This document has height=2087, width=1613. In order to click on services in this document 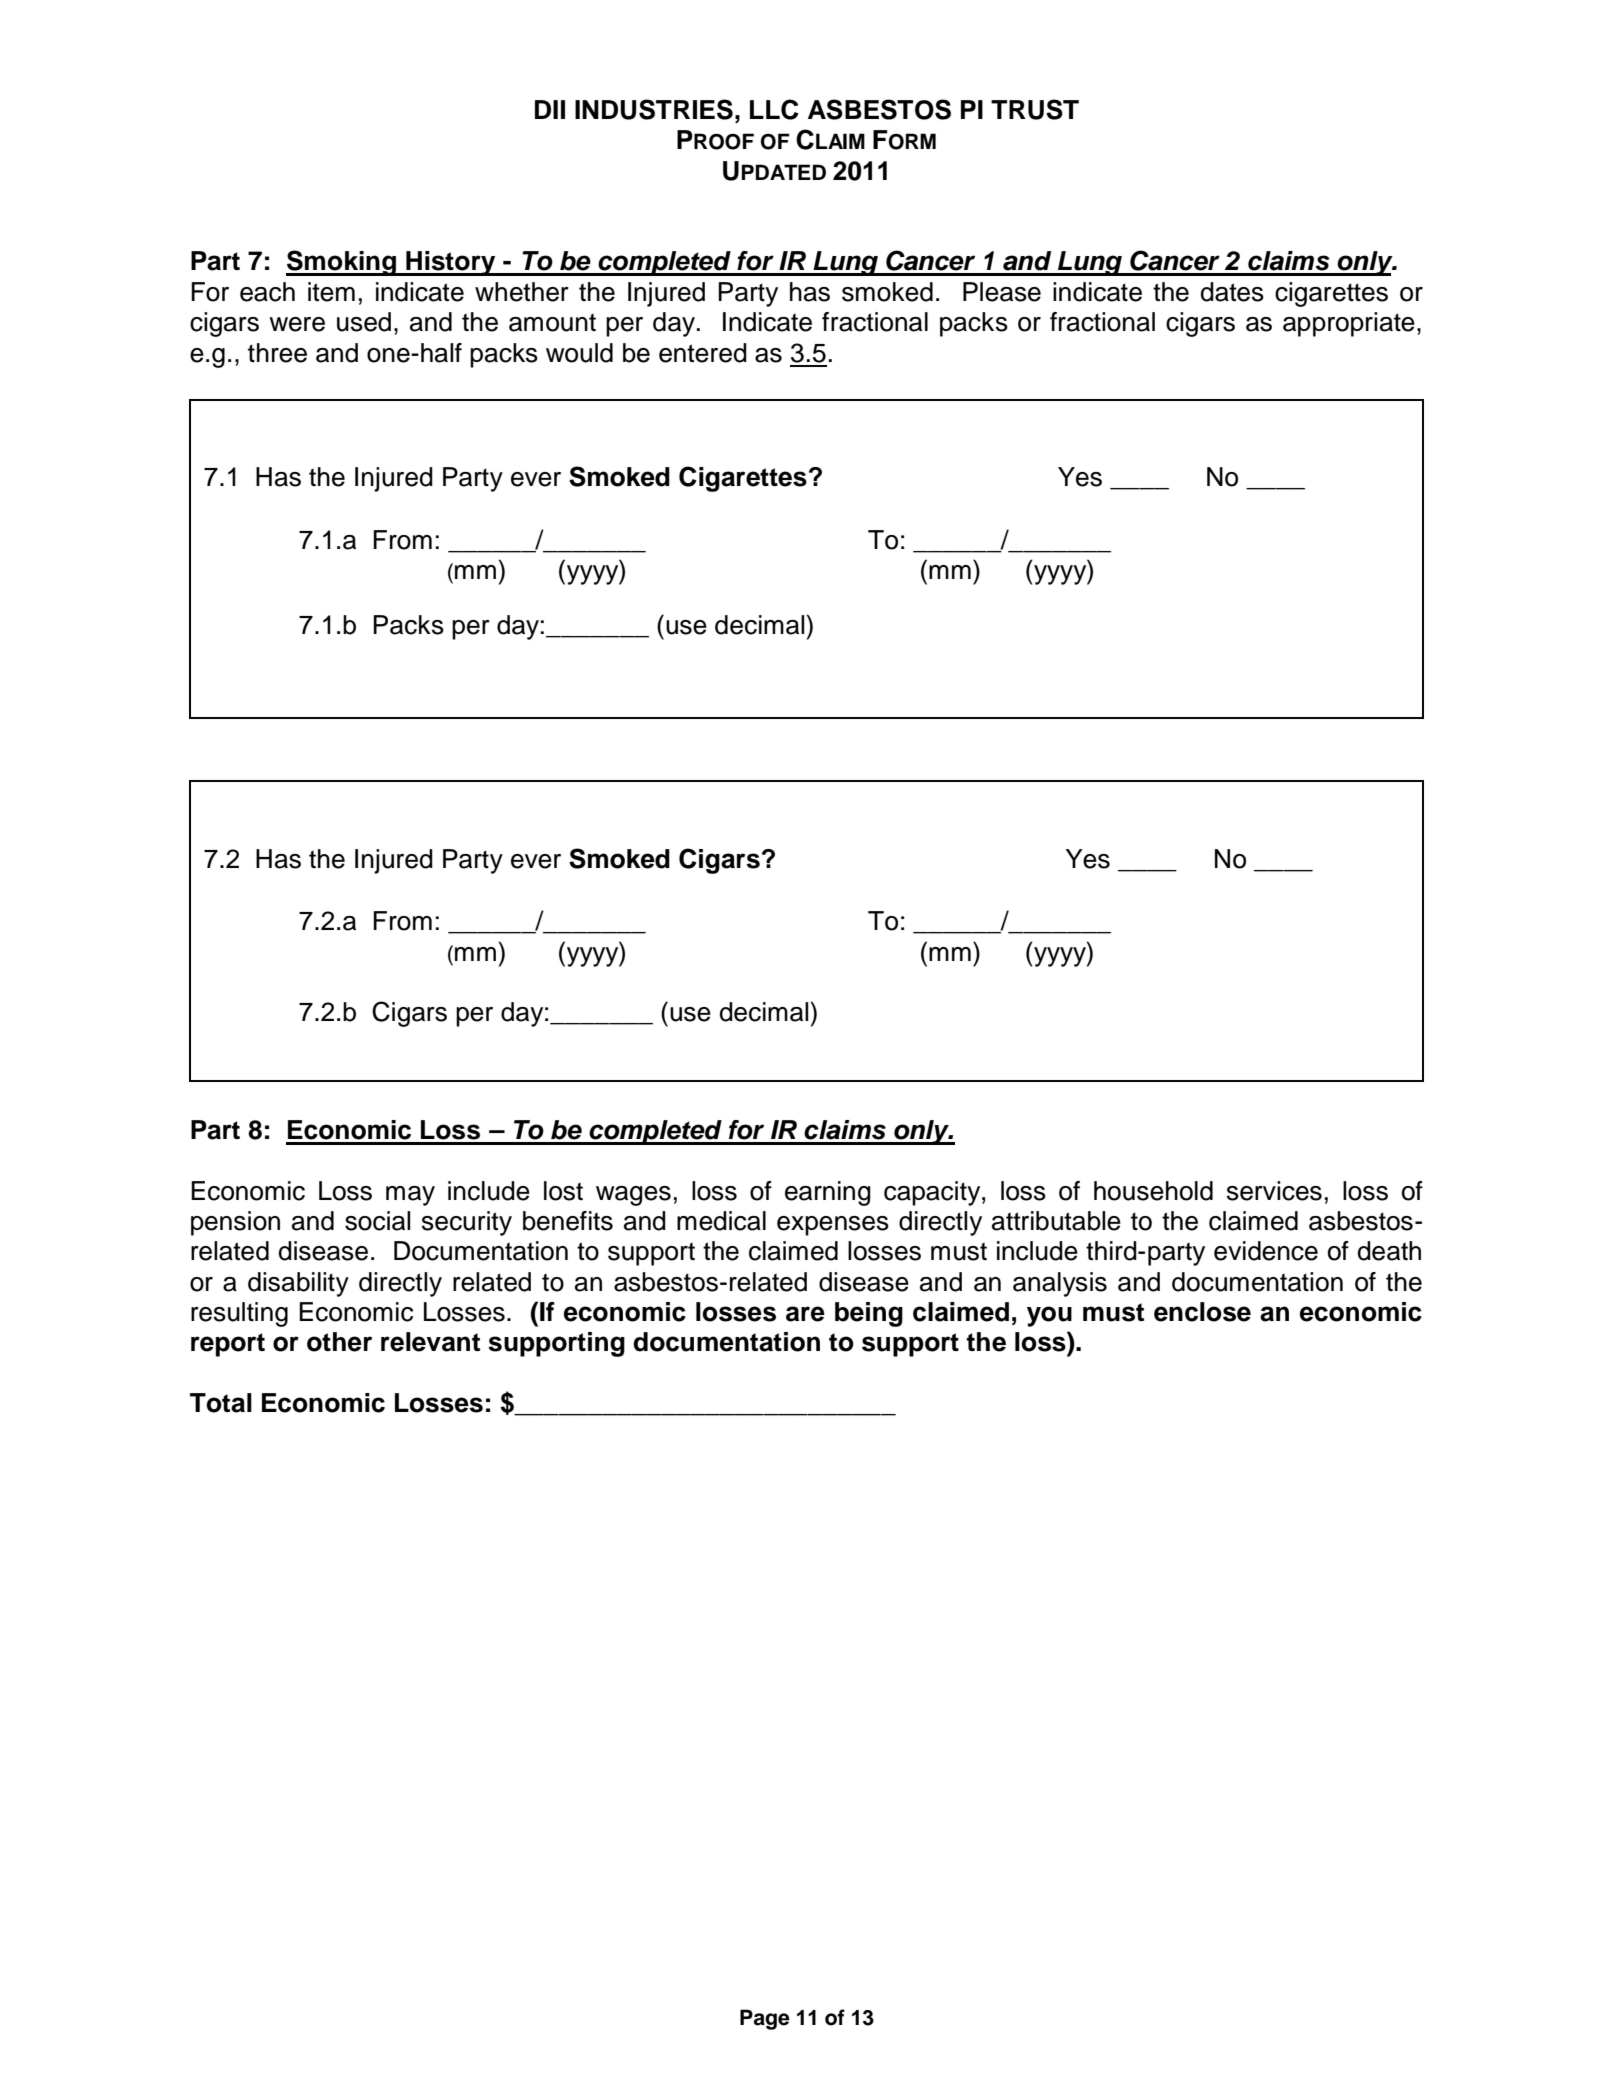, I will do `click(1274, 1191)`.
